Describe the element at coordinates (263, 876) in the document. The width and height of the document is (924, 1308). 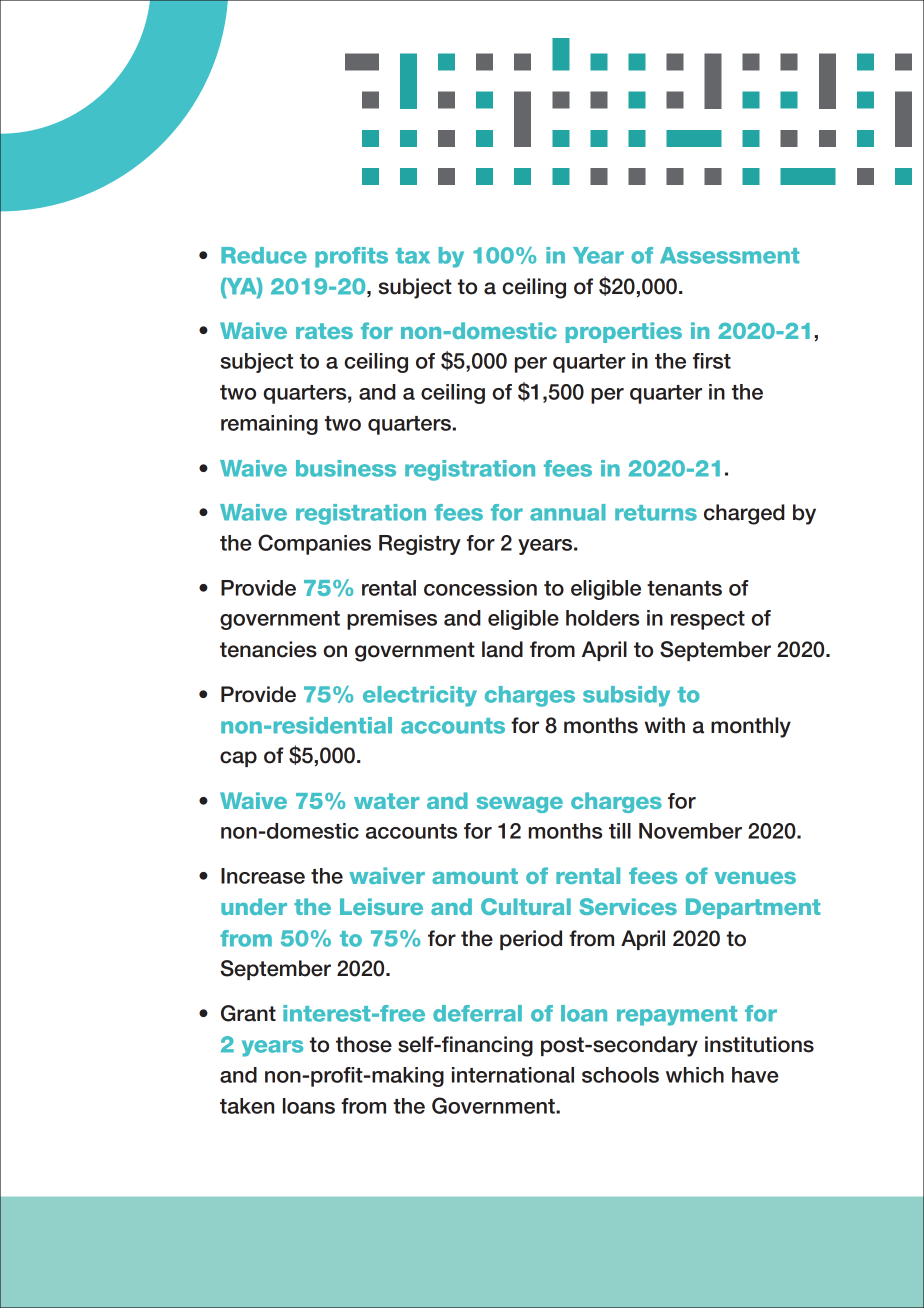
I see `Increase` at that location.
